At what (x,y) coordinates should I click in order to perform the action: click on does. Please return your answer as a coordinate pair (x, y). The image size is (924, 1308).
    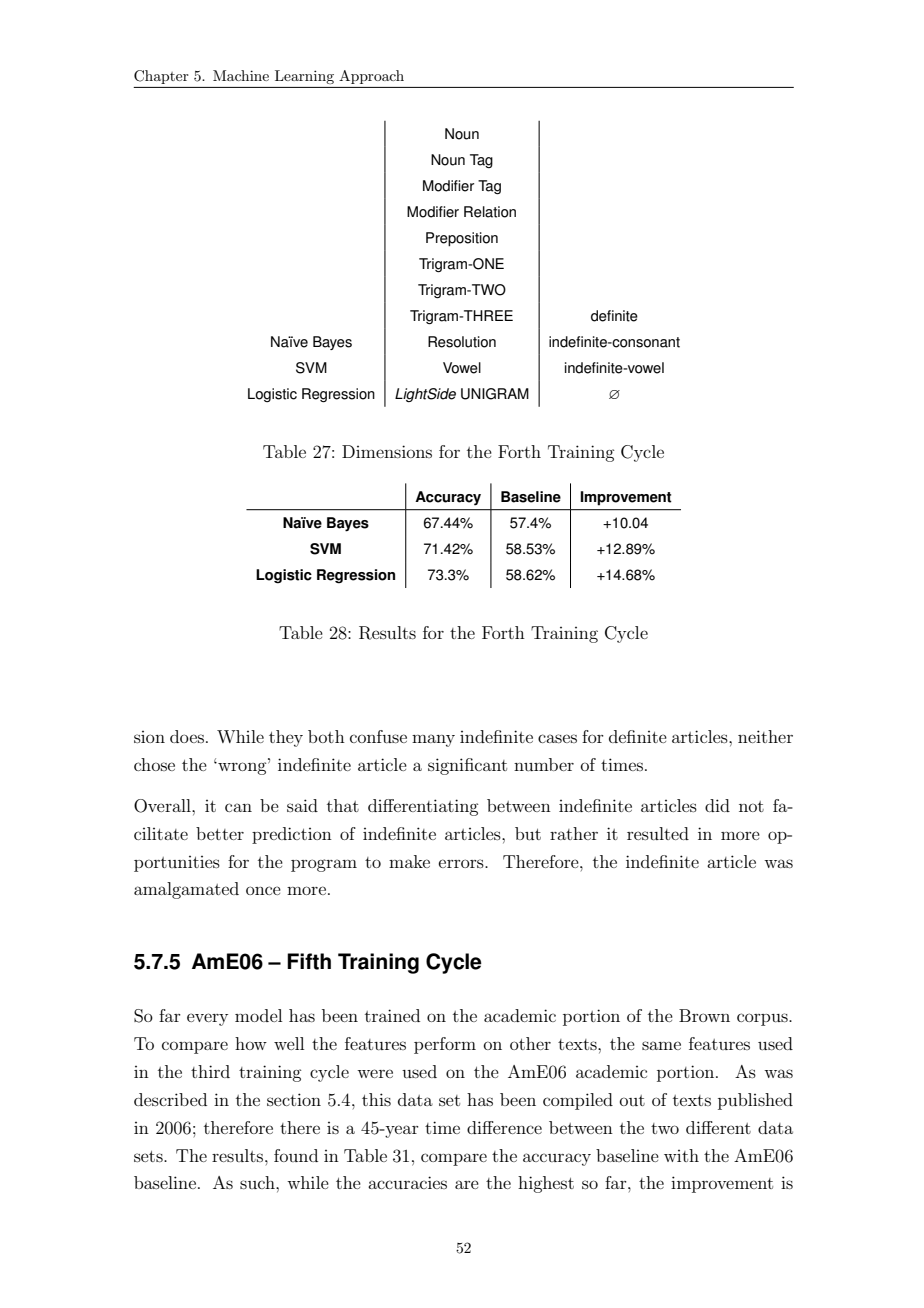
    Looking at the image, I should click on (187, 736).
